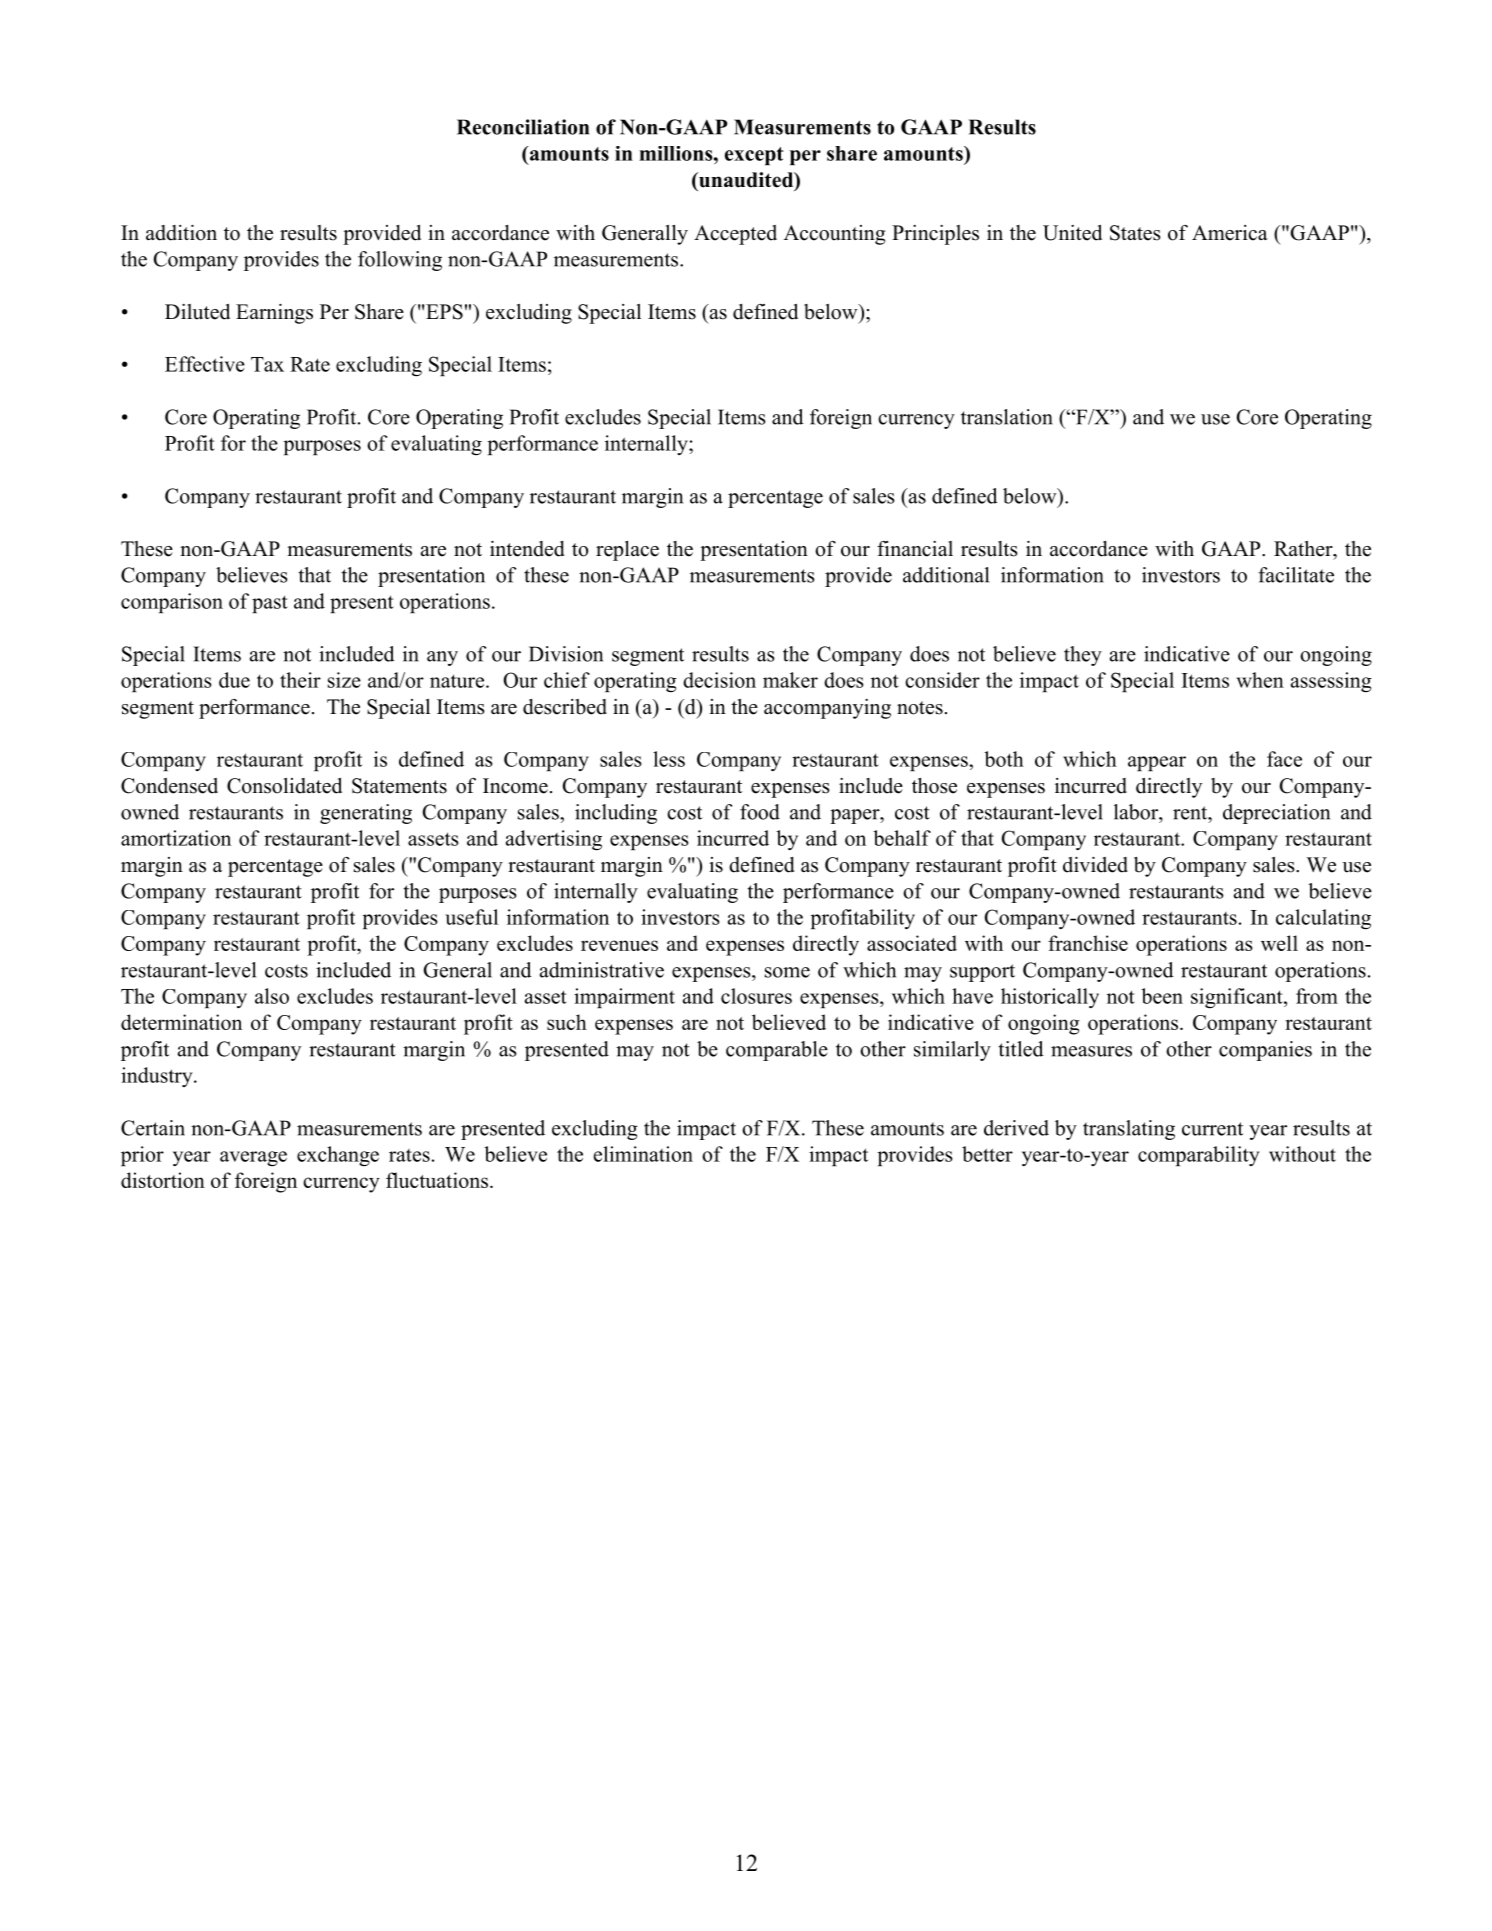 Image resolution: width=1492 pixels, height=1931 pixels. What do you see at coordinates (253, 1159) in the page?
I see `average` at bounding box center [253, 1159].
